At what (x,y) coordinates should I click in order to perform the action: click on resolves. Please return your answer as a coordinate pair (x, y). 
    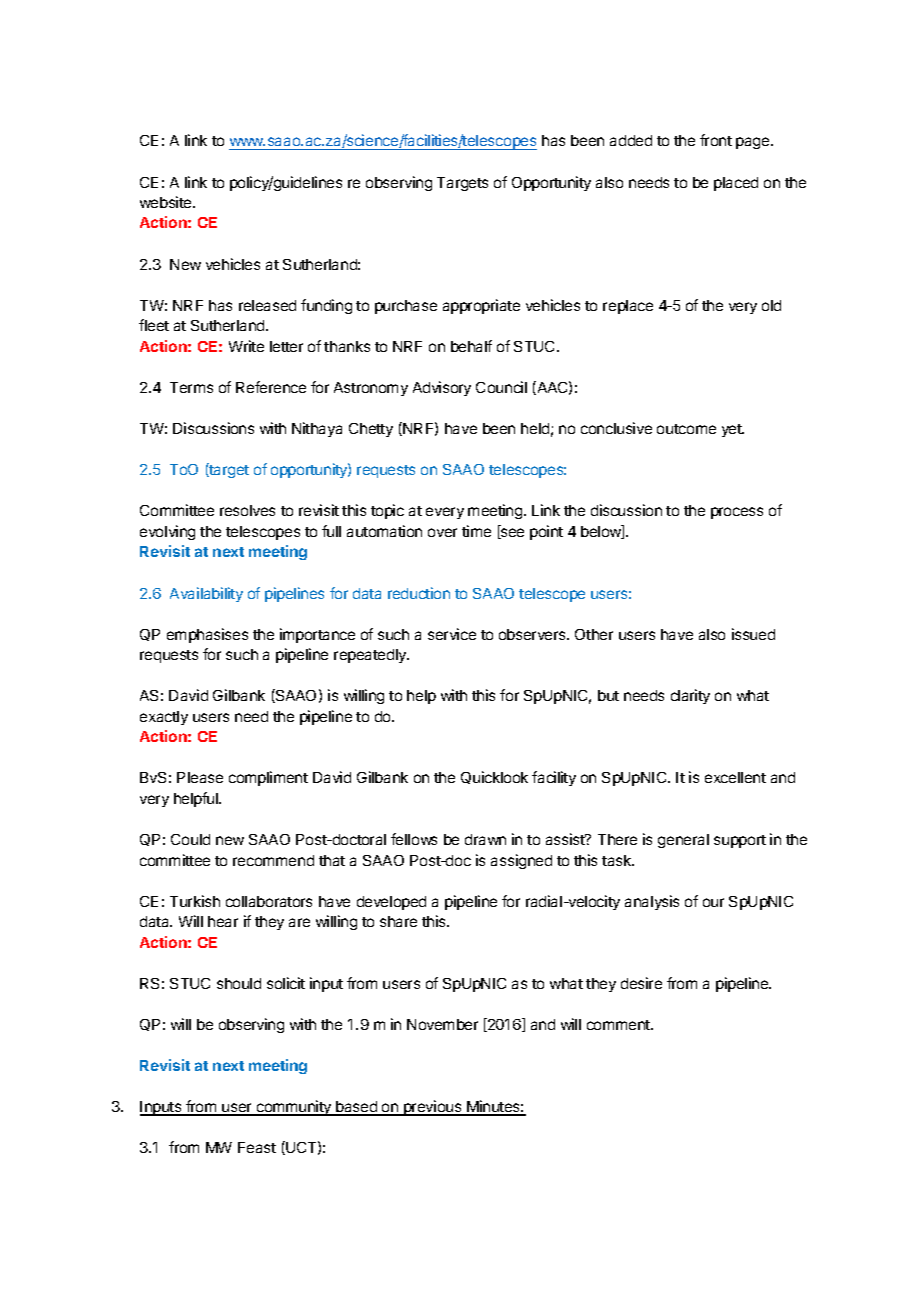
    Looking at the image, I should click on (247, 510).
